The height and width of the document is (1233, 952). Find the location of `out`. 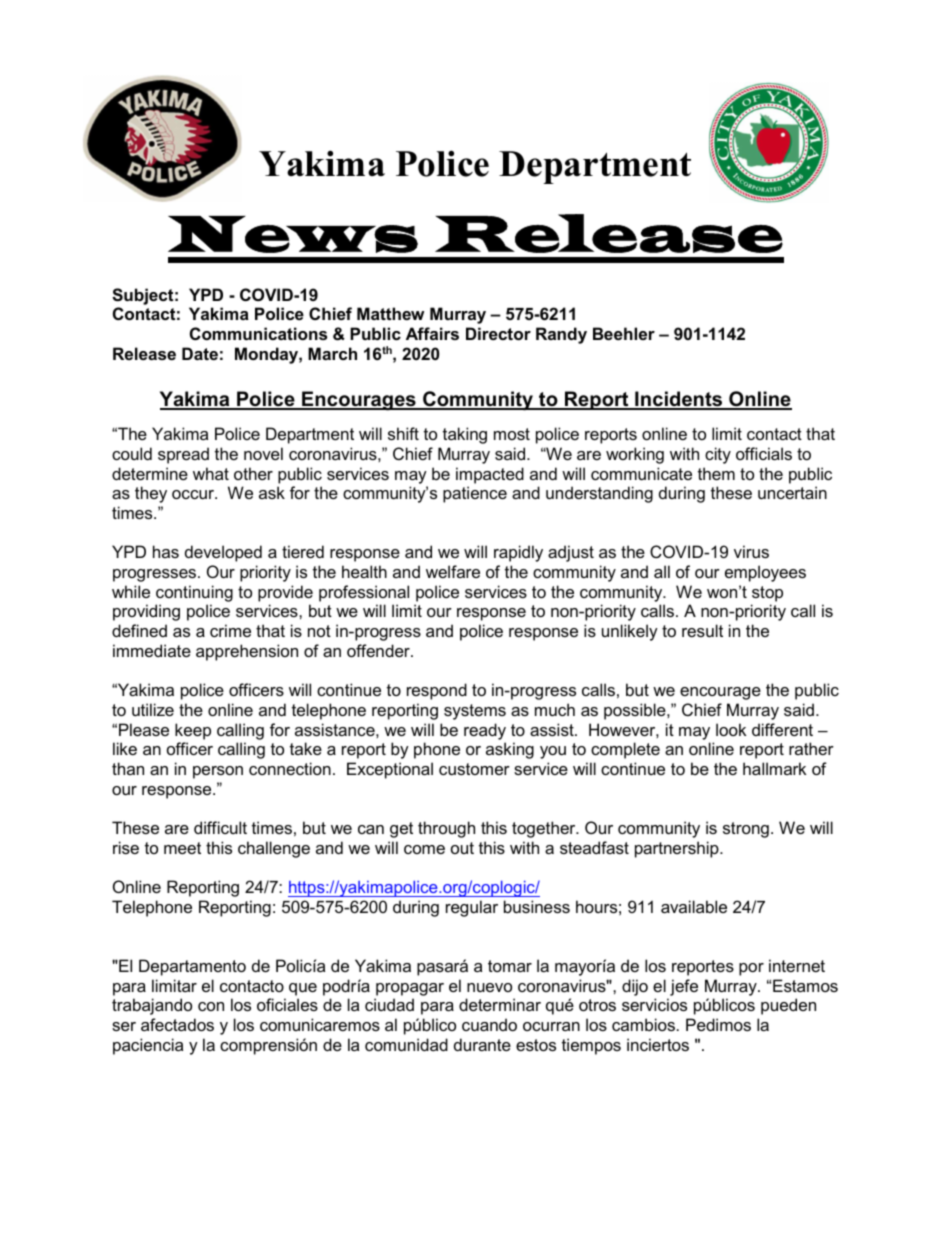

out is located at coordinates (462, 848).
